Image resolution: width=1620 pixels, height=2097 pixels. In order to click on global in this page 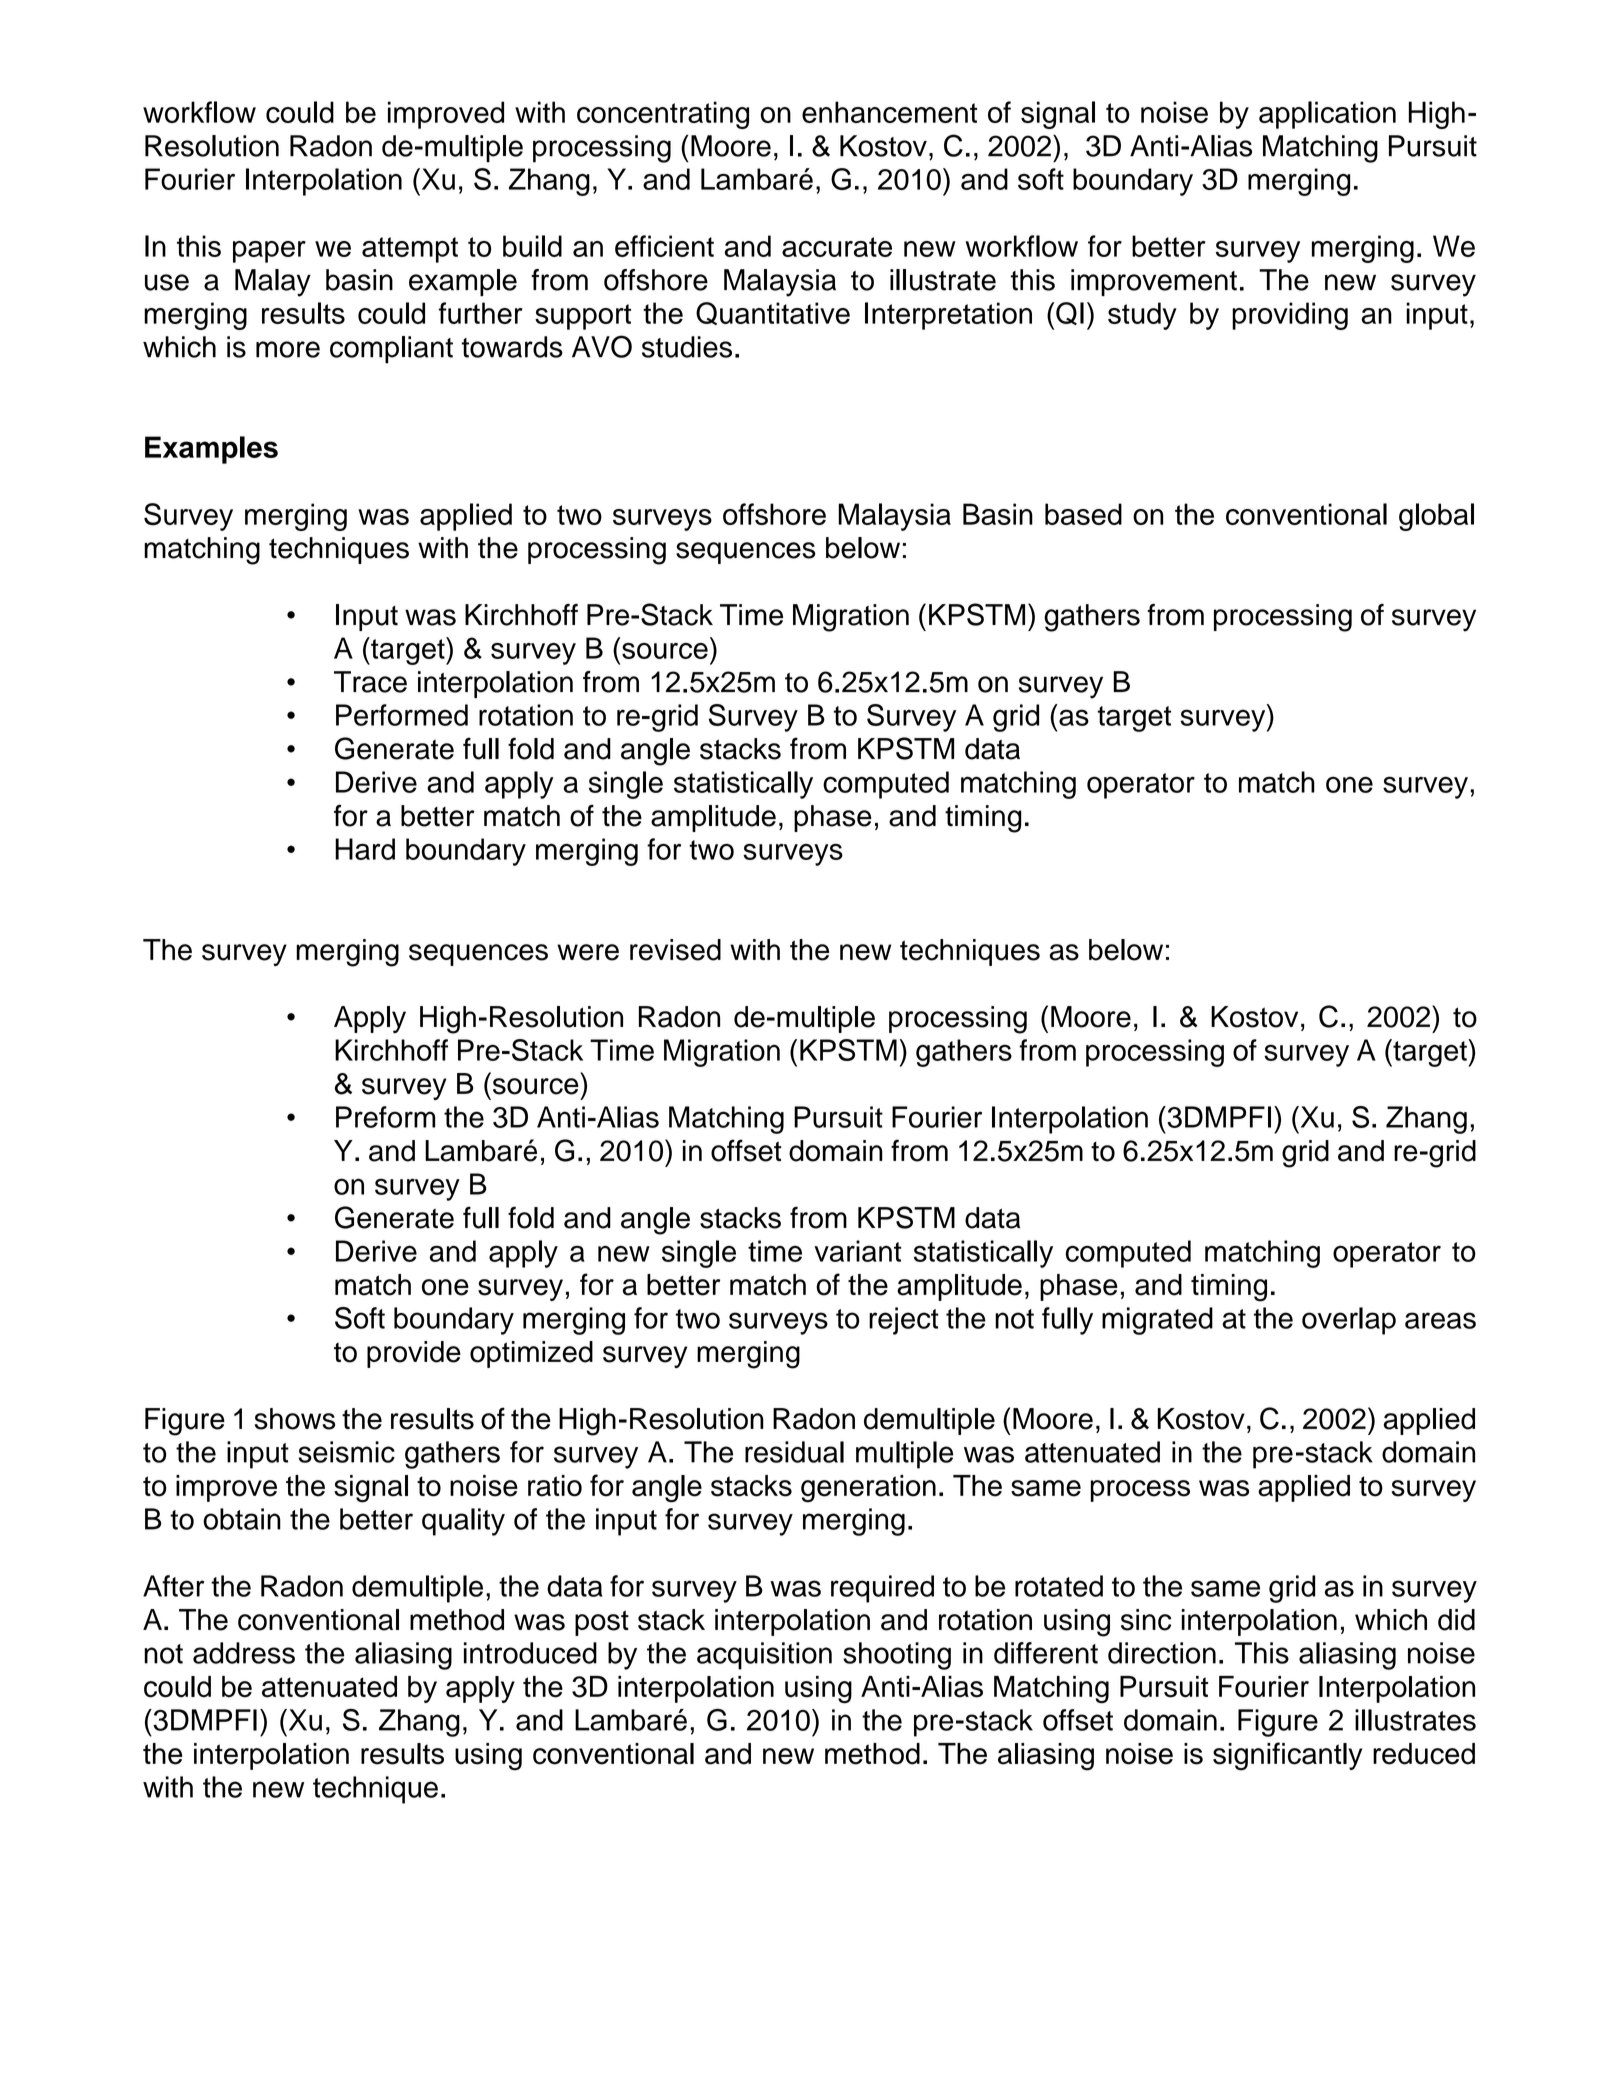, I will do `click(1436, 517)`.
